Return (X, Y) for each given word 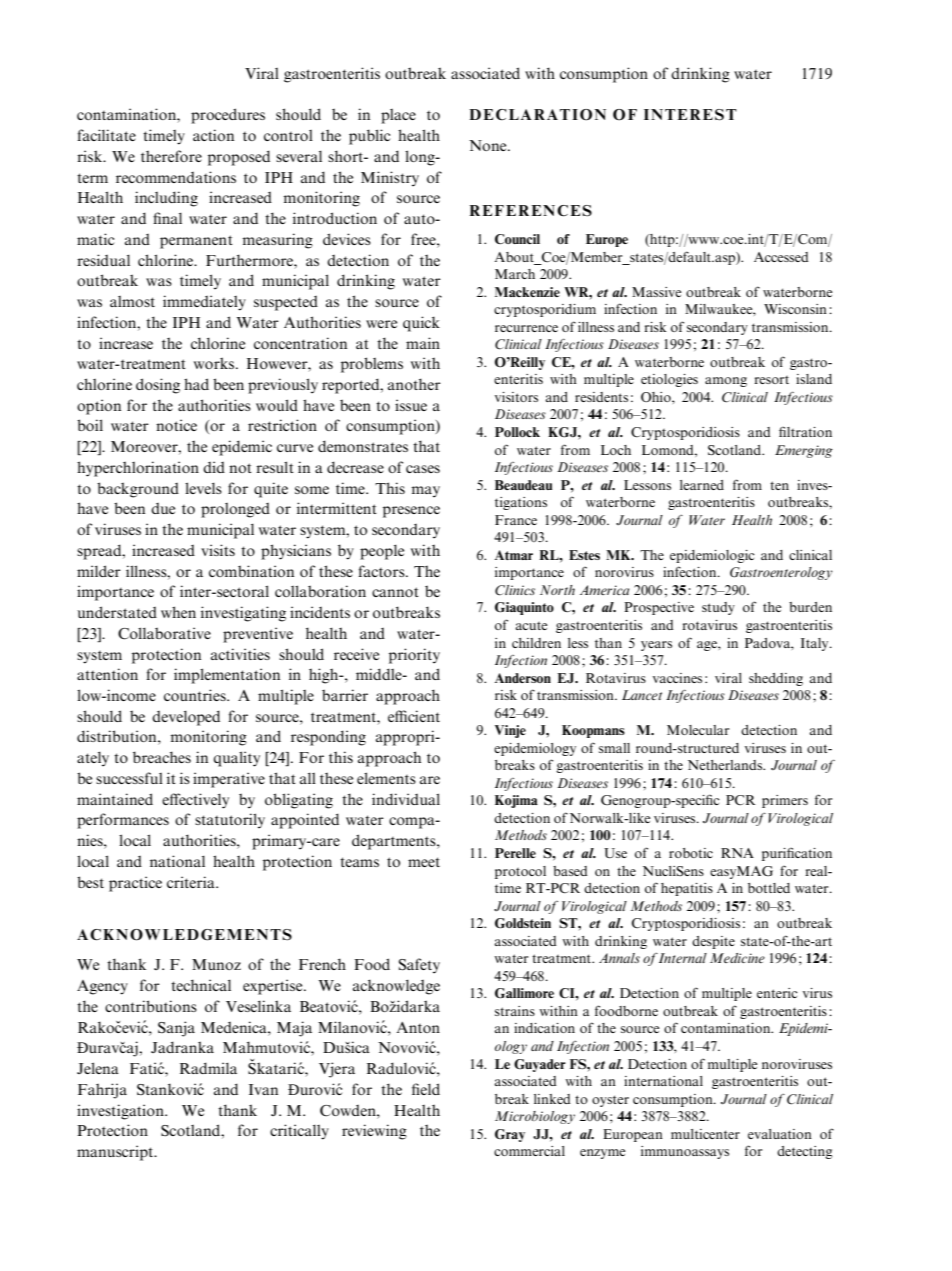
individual (406, 799)
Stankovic (170, 1089)
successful (129, 778)
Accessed (781, 257)
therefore (171, 156)
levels (203, 488)
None (489, 145)
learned (702, 485)
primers (785, 801)
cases (423, 469)
